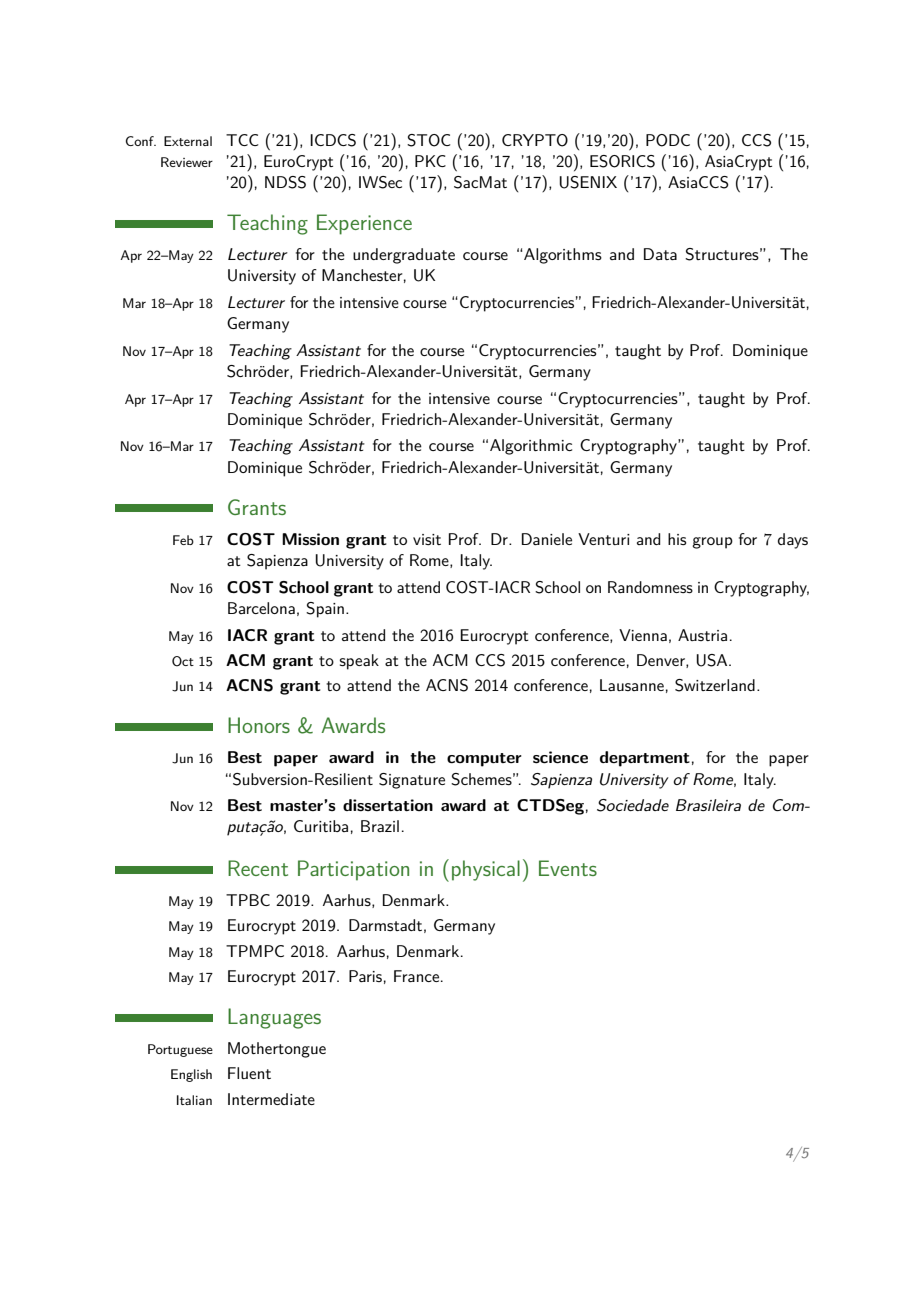  Describe the element at coordinates (249, 1073) in the document. I see `Fluent` at that location.
